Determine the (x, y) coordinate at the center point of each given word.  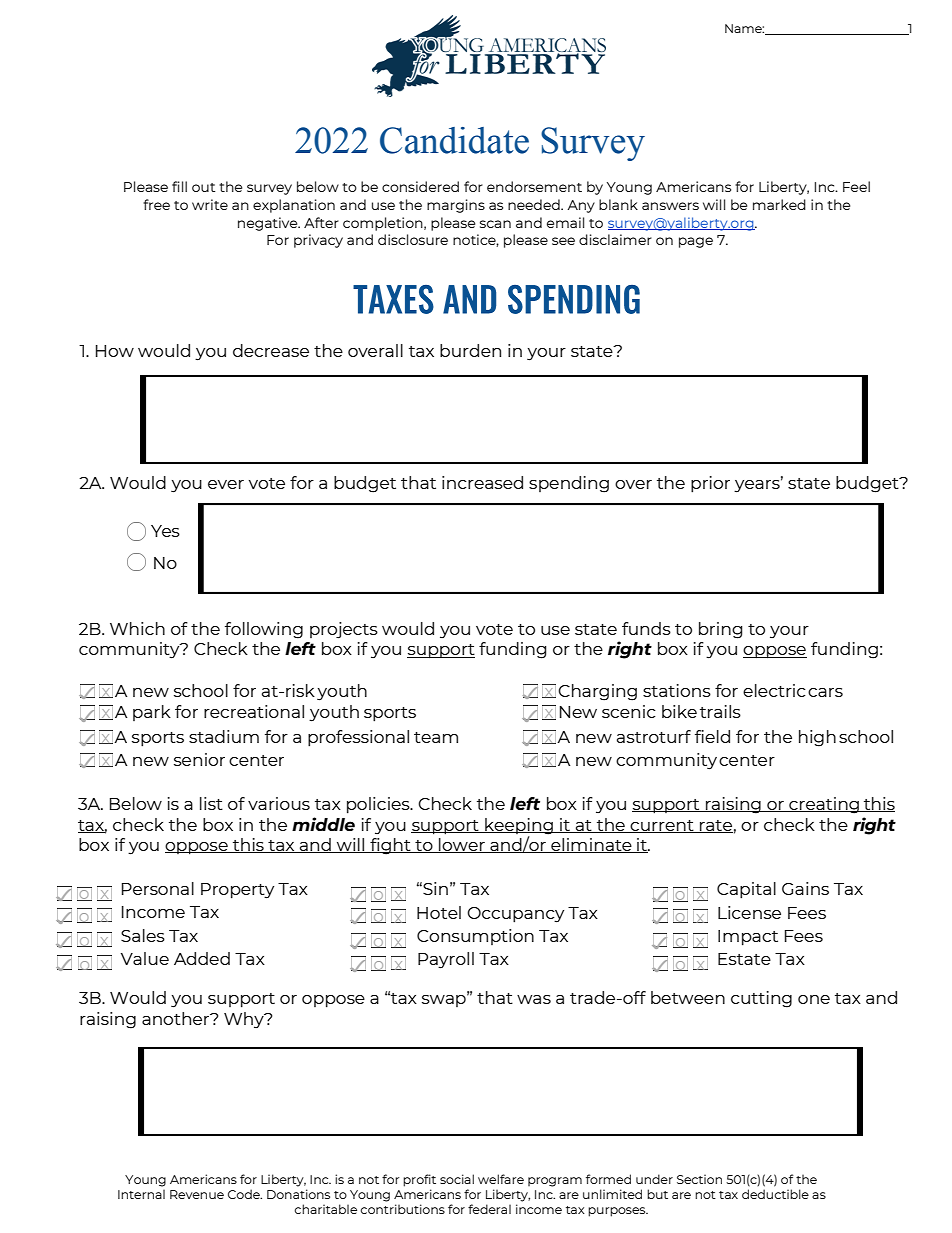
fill (179, 186)
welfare (501, 1179)
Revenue (197, 1194)
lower (462, 845)
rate (715, 826)
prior (710, 484)
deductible (775, 1194)
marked (779, 204)
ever (226, 484)
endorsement (534, 186)
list (211, 803)
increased (482, 482)
